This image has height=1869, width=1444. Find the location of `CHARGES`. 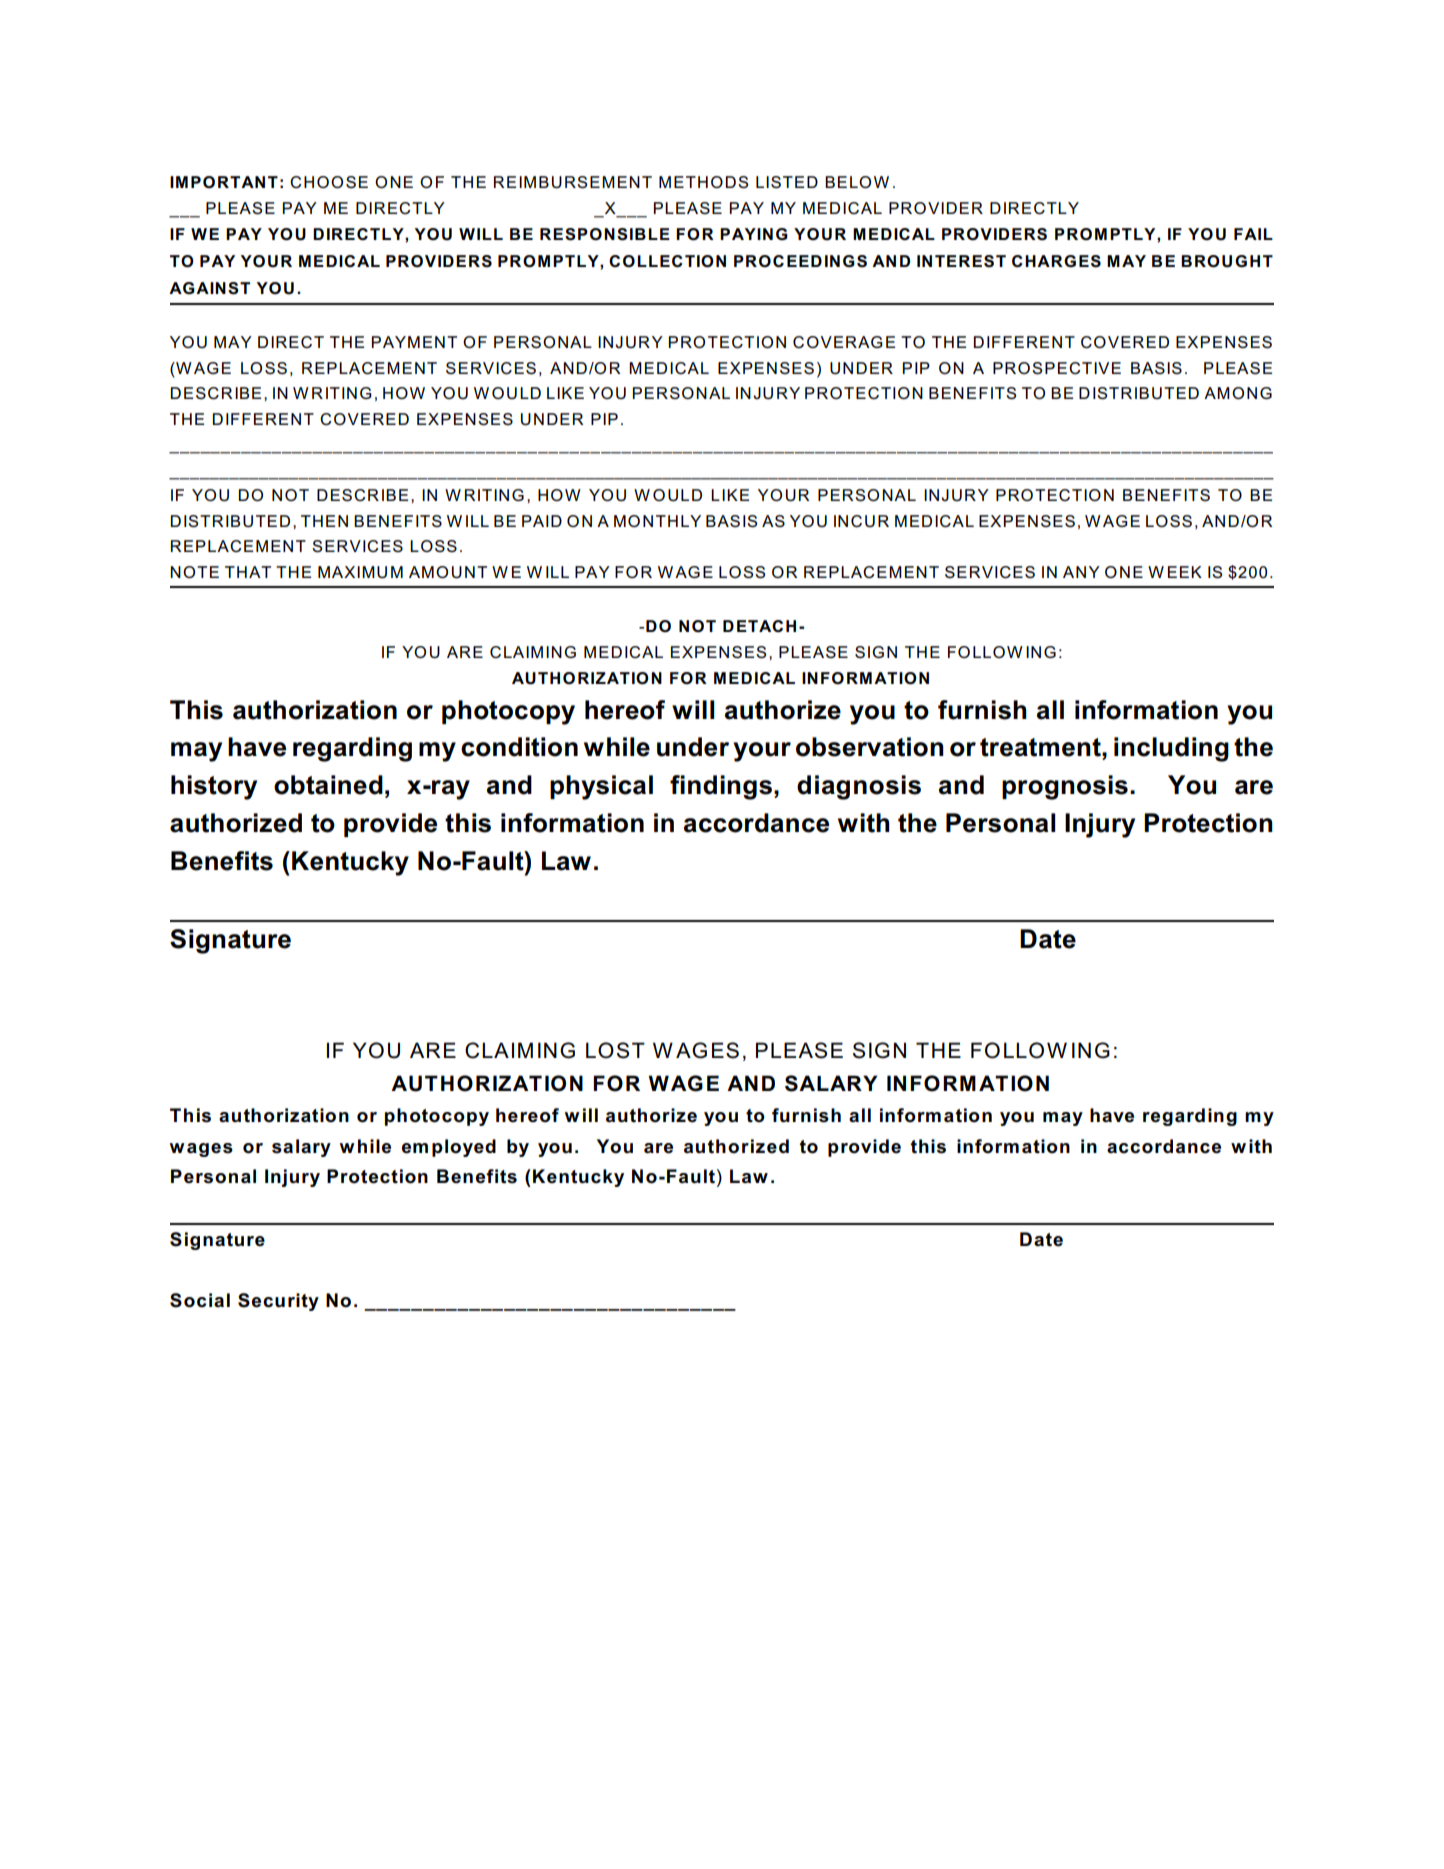

CHARGES is located at coordinates (1056, 261).
